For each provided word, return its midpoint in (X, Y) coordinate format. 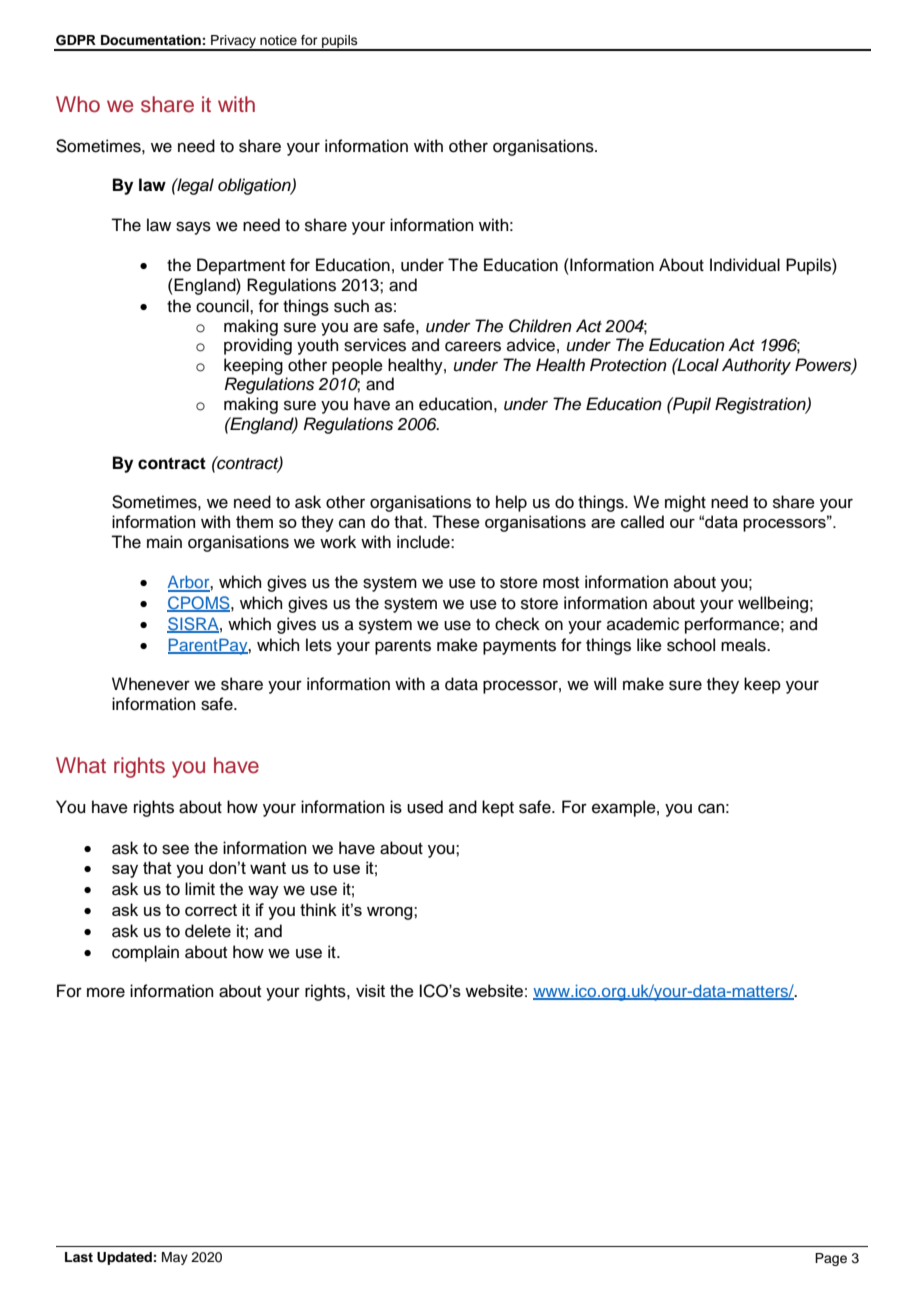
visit (370, 990)
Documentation (151, 40)
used (425, 807)
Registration (761, 405)
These (456, 521)
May (175, 1258)
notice (278, 40)
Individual (745, 265)
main (164, 541)
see (175, 849)
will (605, 683)
